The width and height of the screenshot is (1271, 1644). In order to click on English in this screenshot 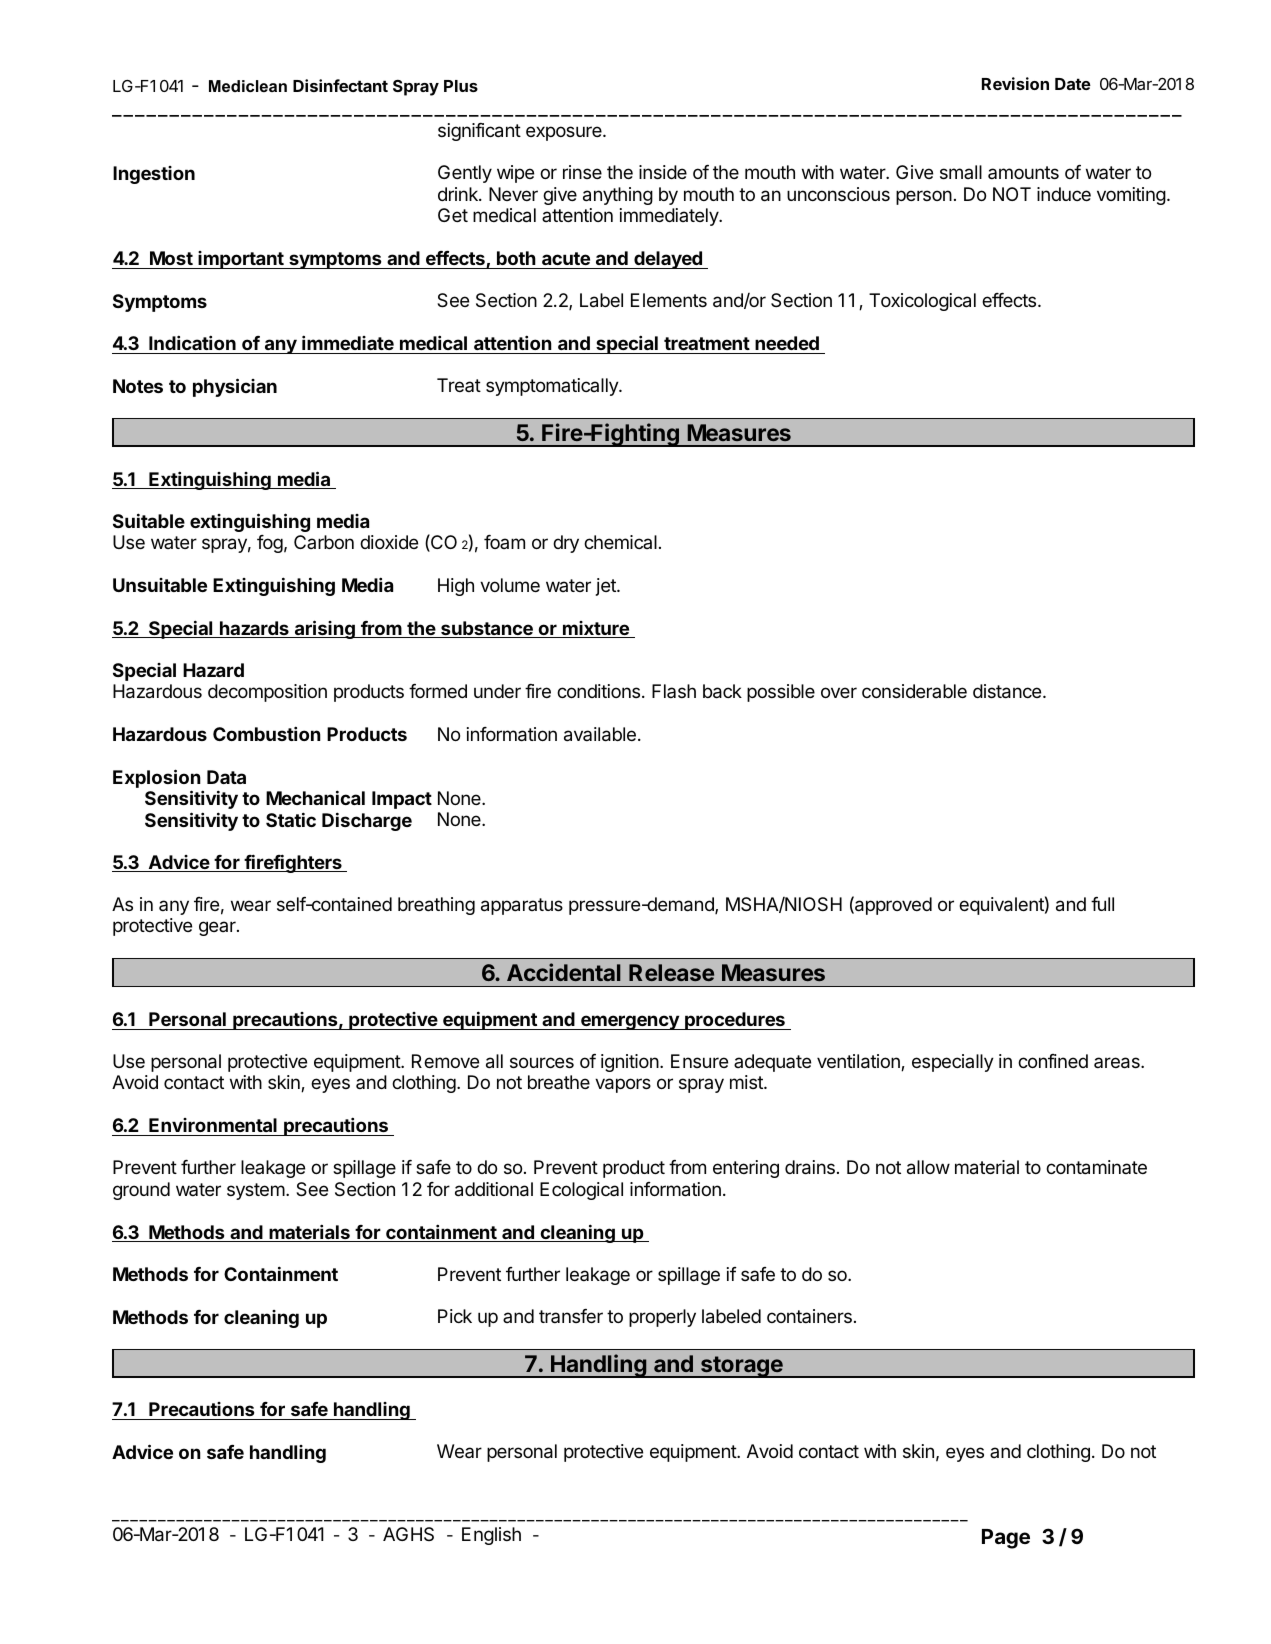, I will do `click(491, 1536)`.
